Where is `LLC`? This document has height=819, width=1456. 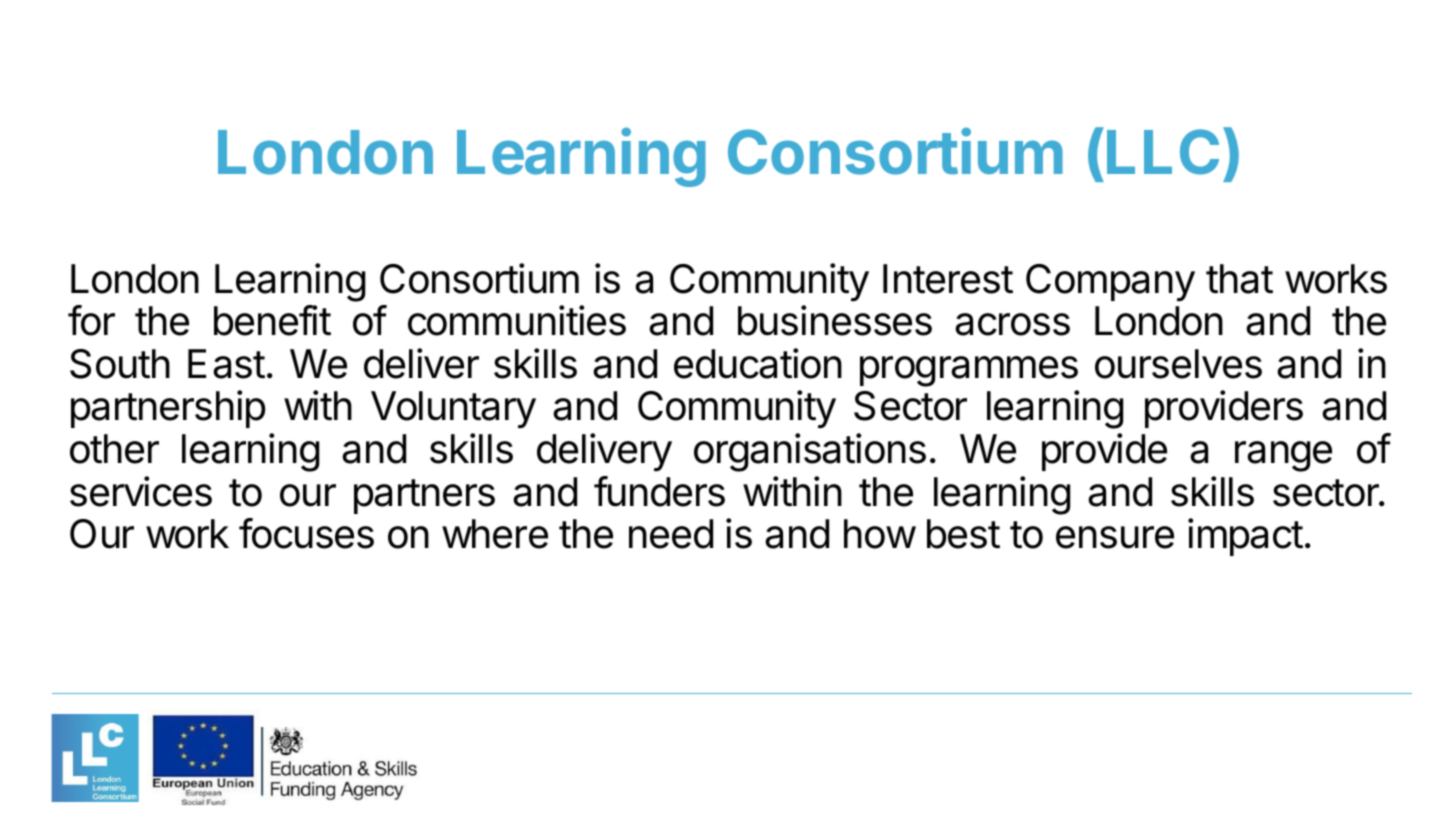 LLC is located at coordinates (1163, 152).
